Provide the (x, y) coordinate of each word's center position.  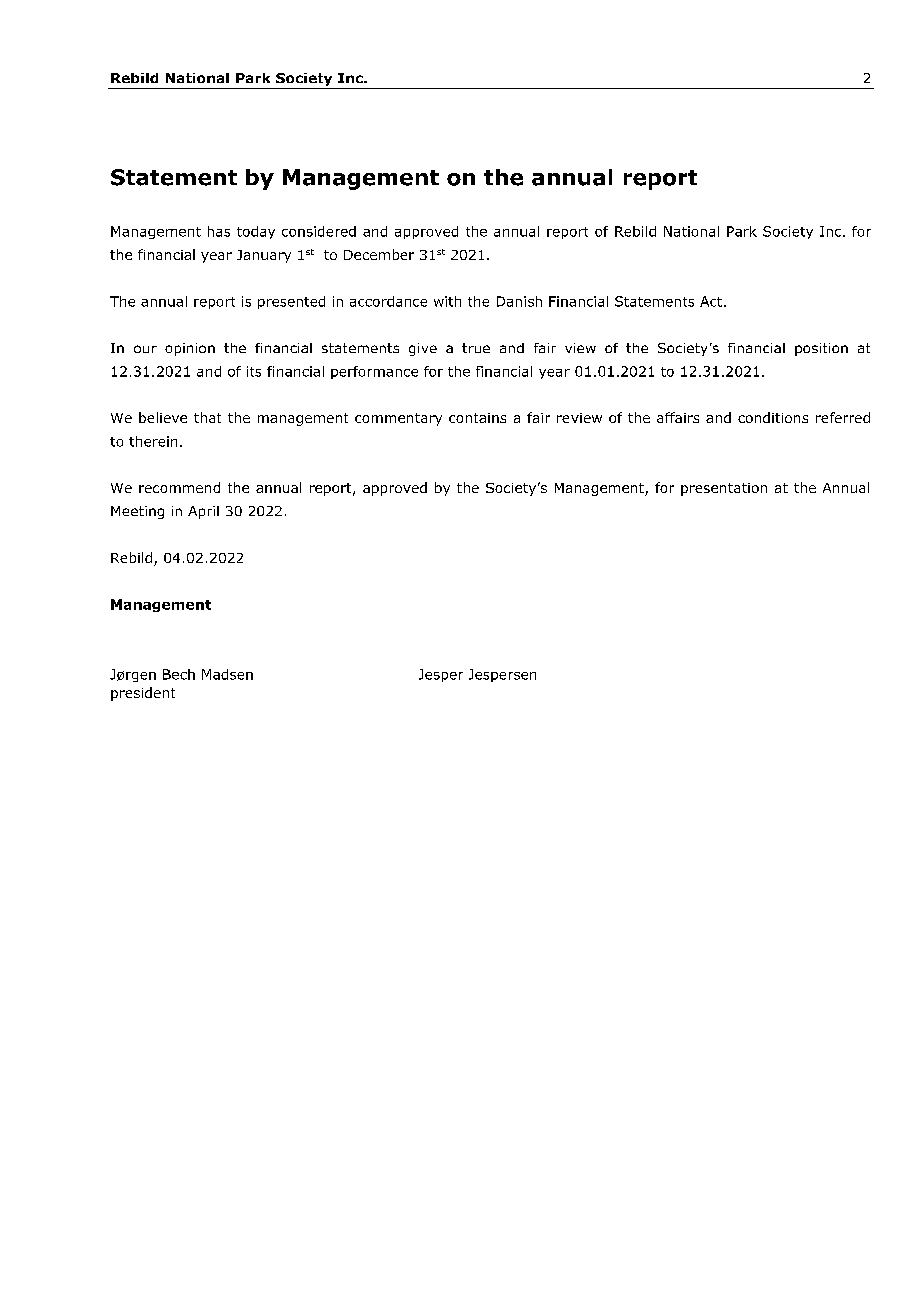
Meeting (137, 512)
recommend (179, 487)
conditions (773, 417)
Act (711, 301)
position (821, 349)
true (476, 348)
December (379, 254)
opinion (190, 349)
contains (477, 418)
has (219, 231)
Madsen (227, 674)
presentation (724, 489)
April (203, 512)
